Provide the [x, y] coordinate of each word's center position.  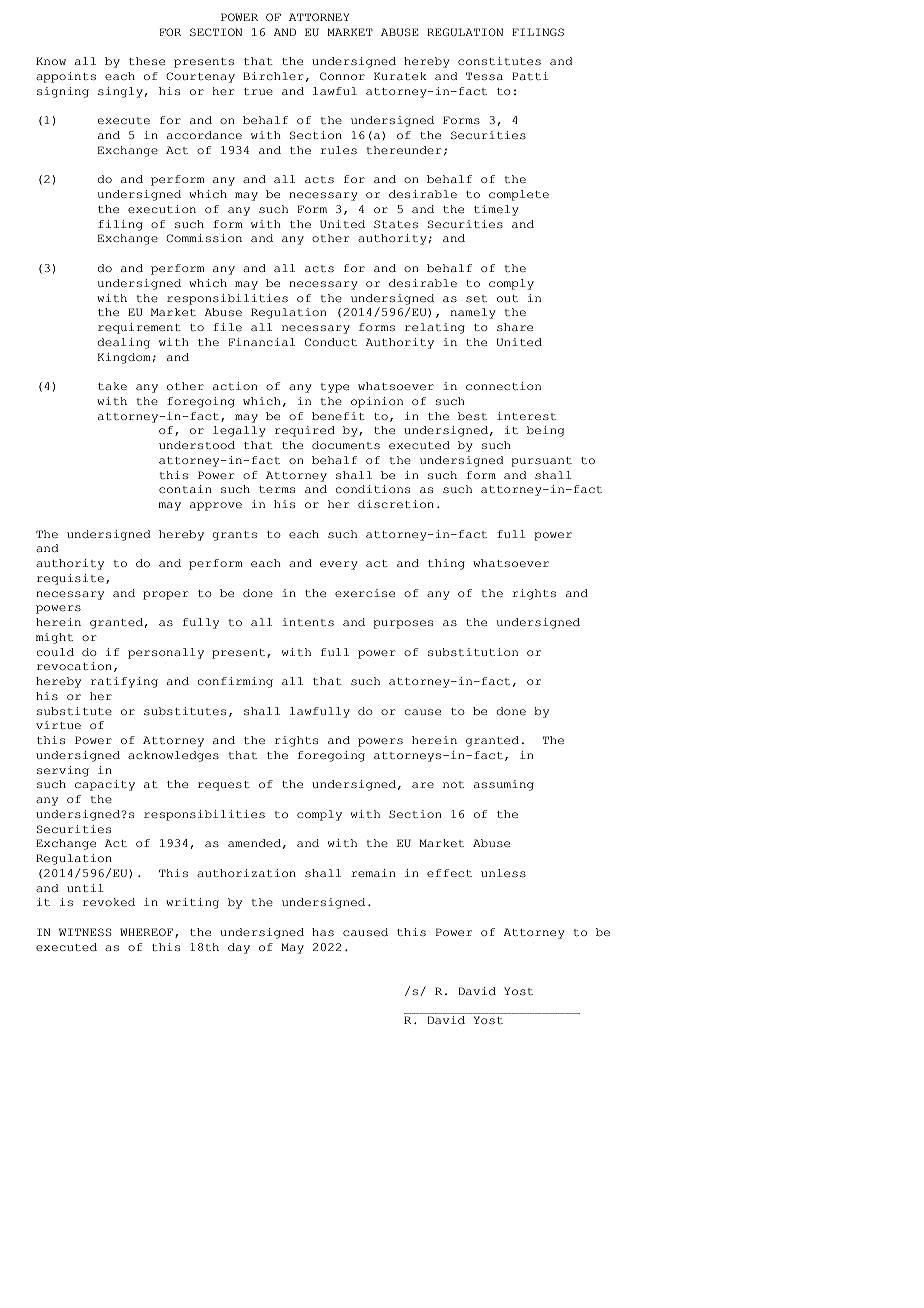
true [258, 91]
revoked [109, 902]
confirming [235, 682]
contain [185, 489]
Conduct [331, 342]
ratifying [124, 682]
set [476, 298]
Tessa [484, 76]
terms [277, 489]
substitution [473, 652]
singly [120, 92]
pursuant [542, 462]
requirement [139, 328]
